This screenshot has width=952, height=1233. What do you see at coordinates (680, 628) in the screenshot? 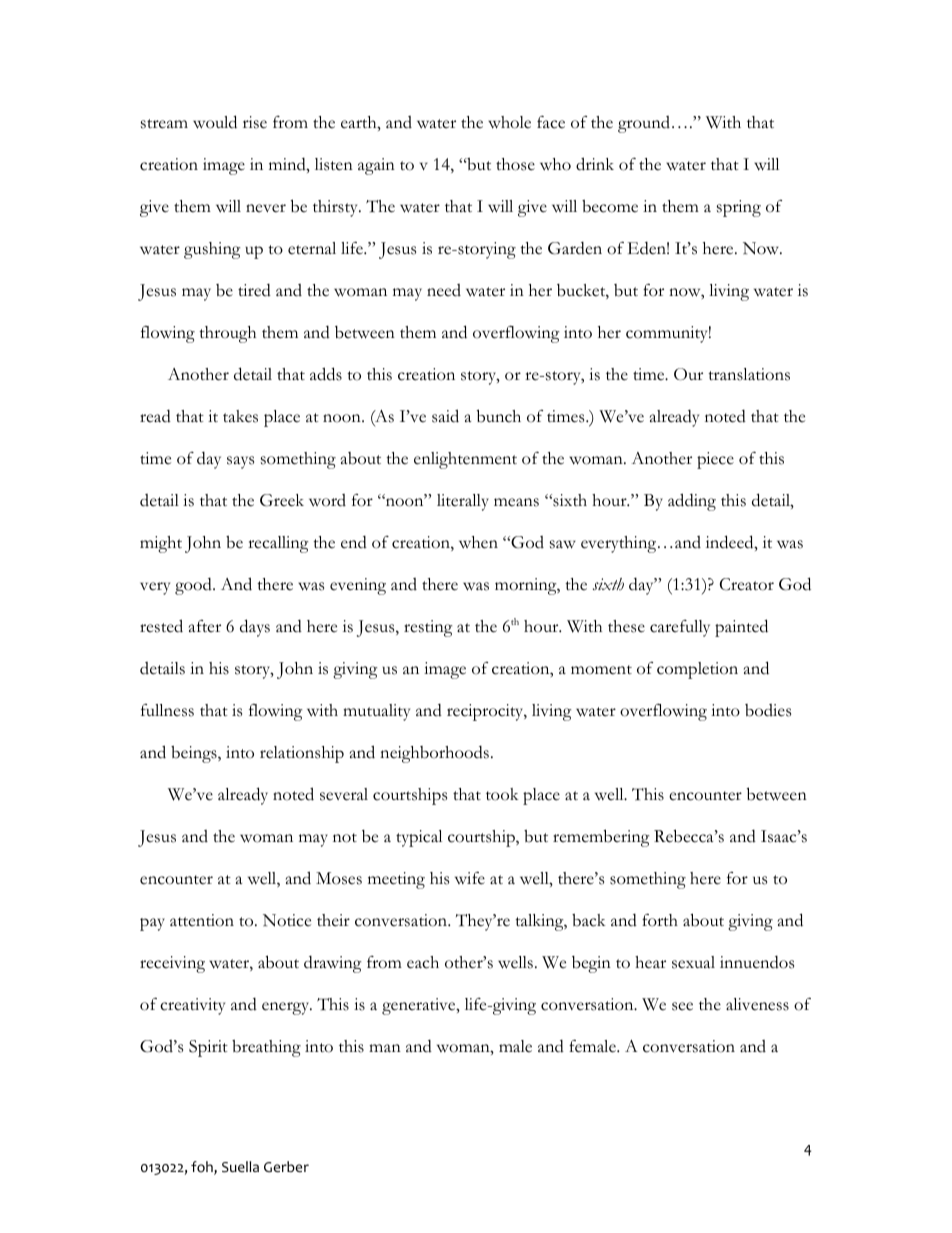
I see `carefully` at bounding box center [680, 628].
